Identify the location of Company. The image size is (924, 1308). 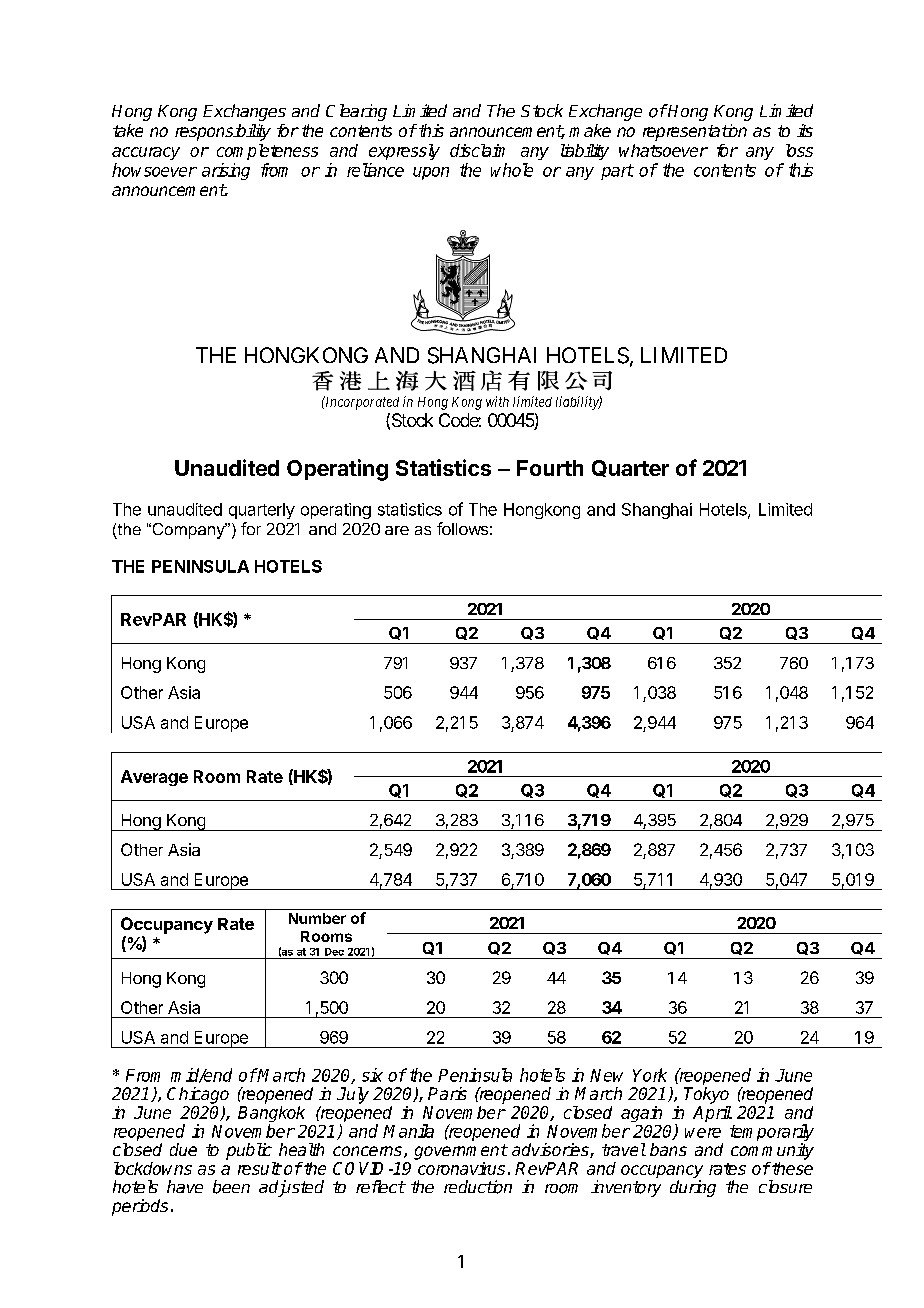
(188, 531).
